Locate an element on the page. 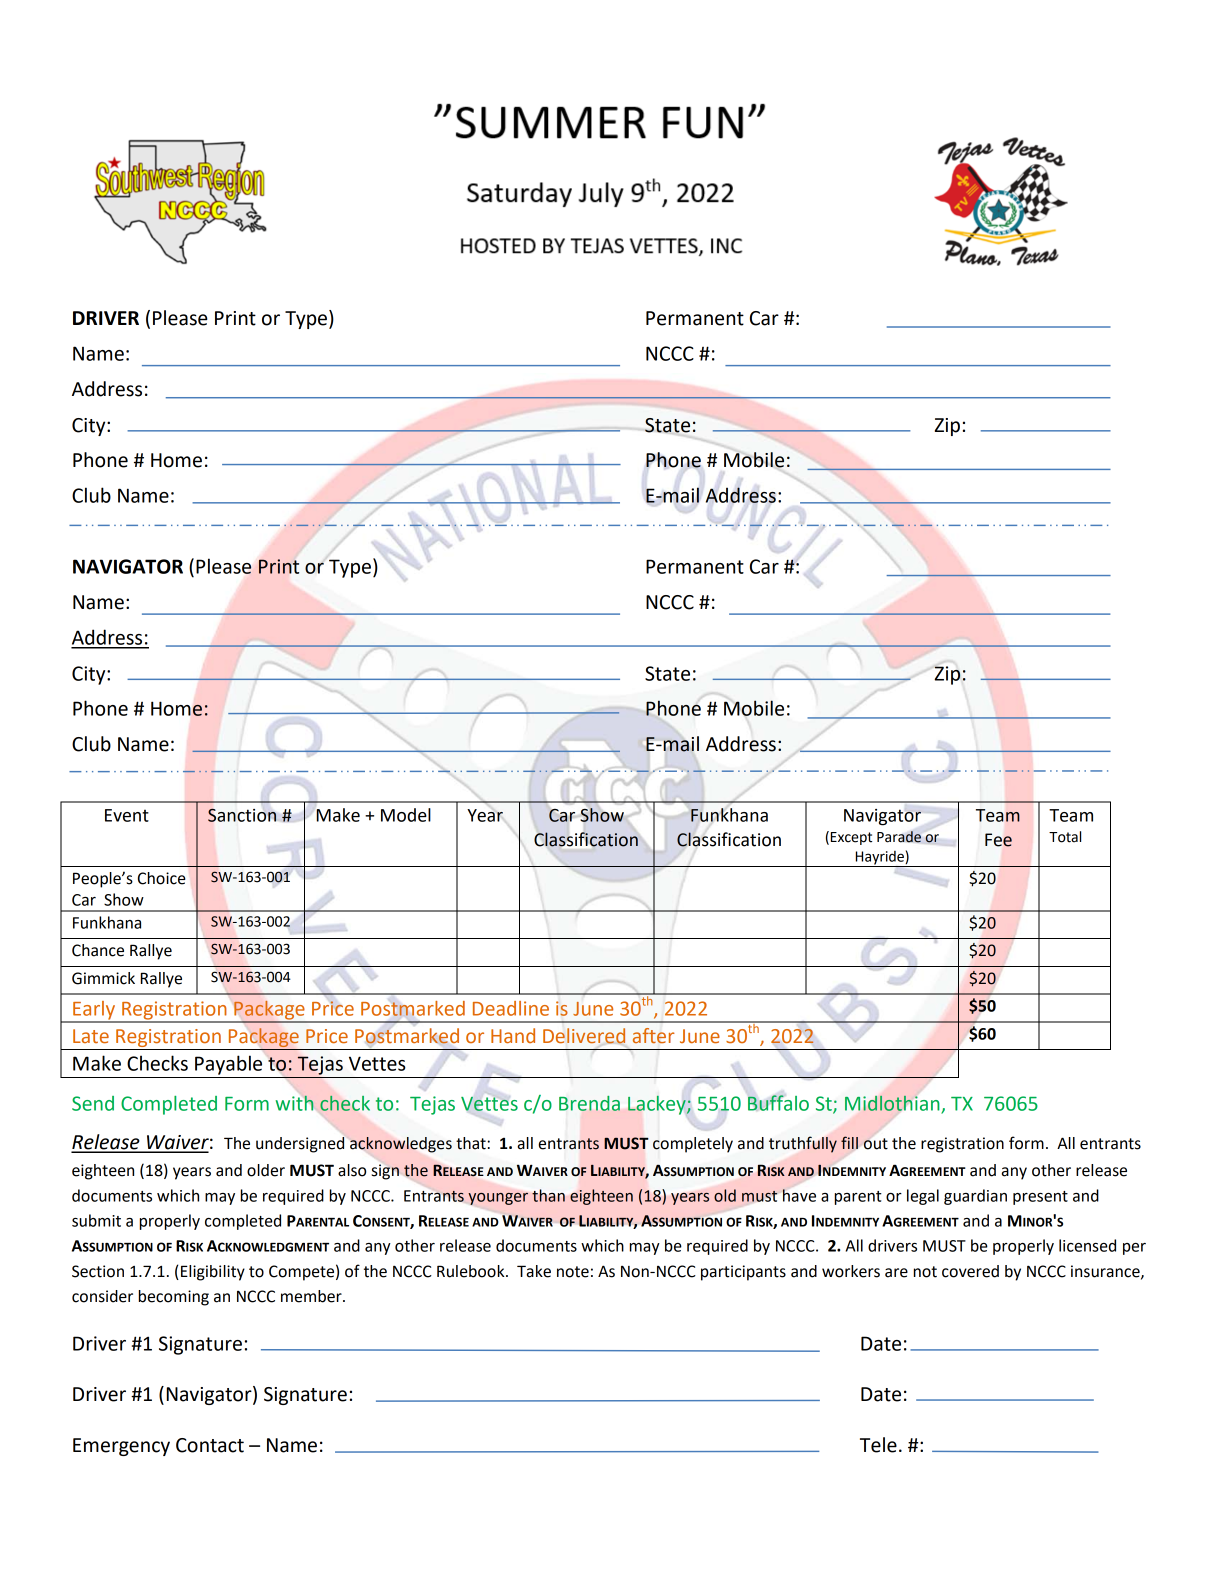 Image resolution: width=1218 pixels, height=1576 pixels. Sanction is located at coordinates (242, 815).
